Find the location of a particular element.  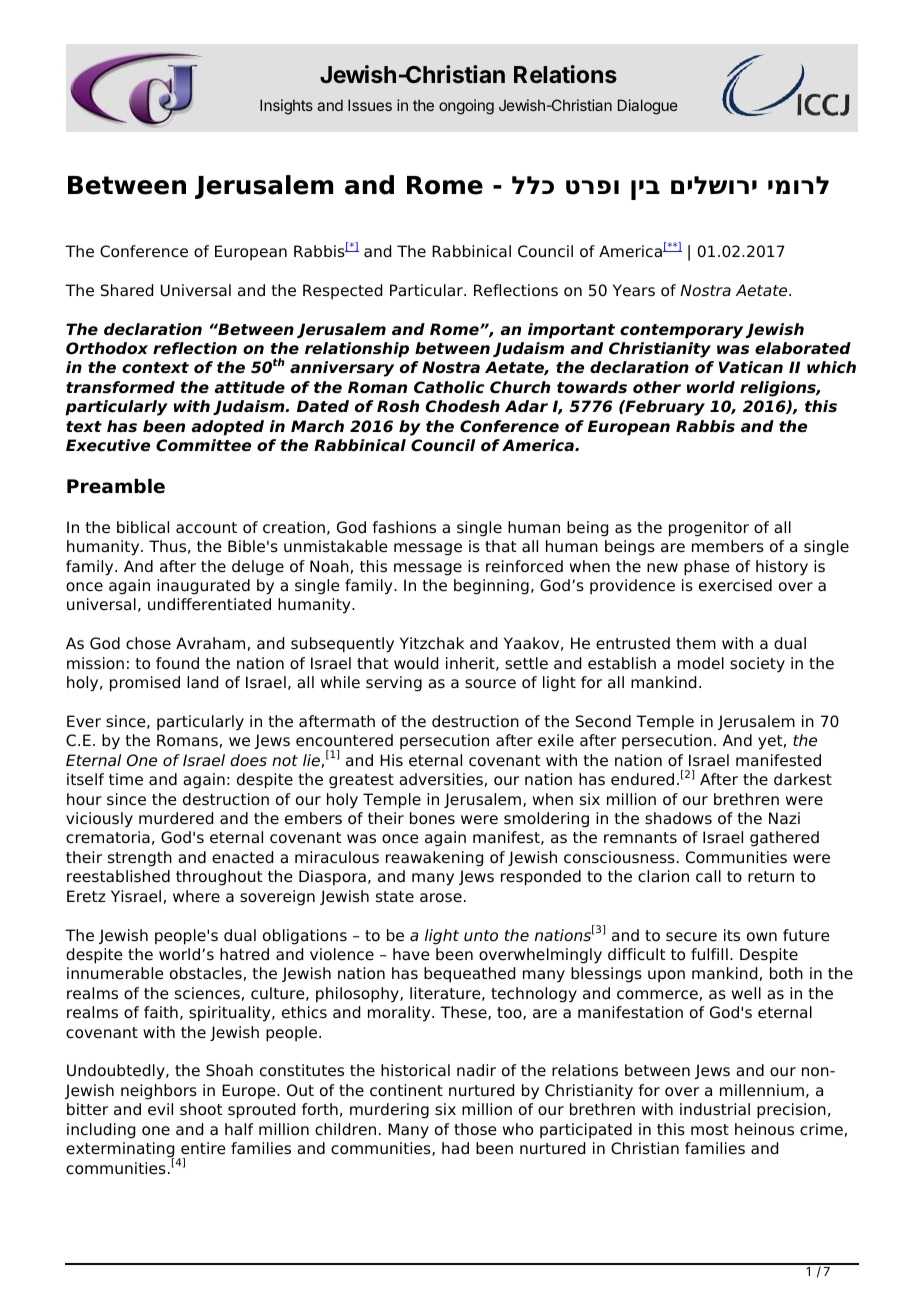

chose is located at coordinates (148, 643).
